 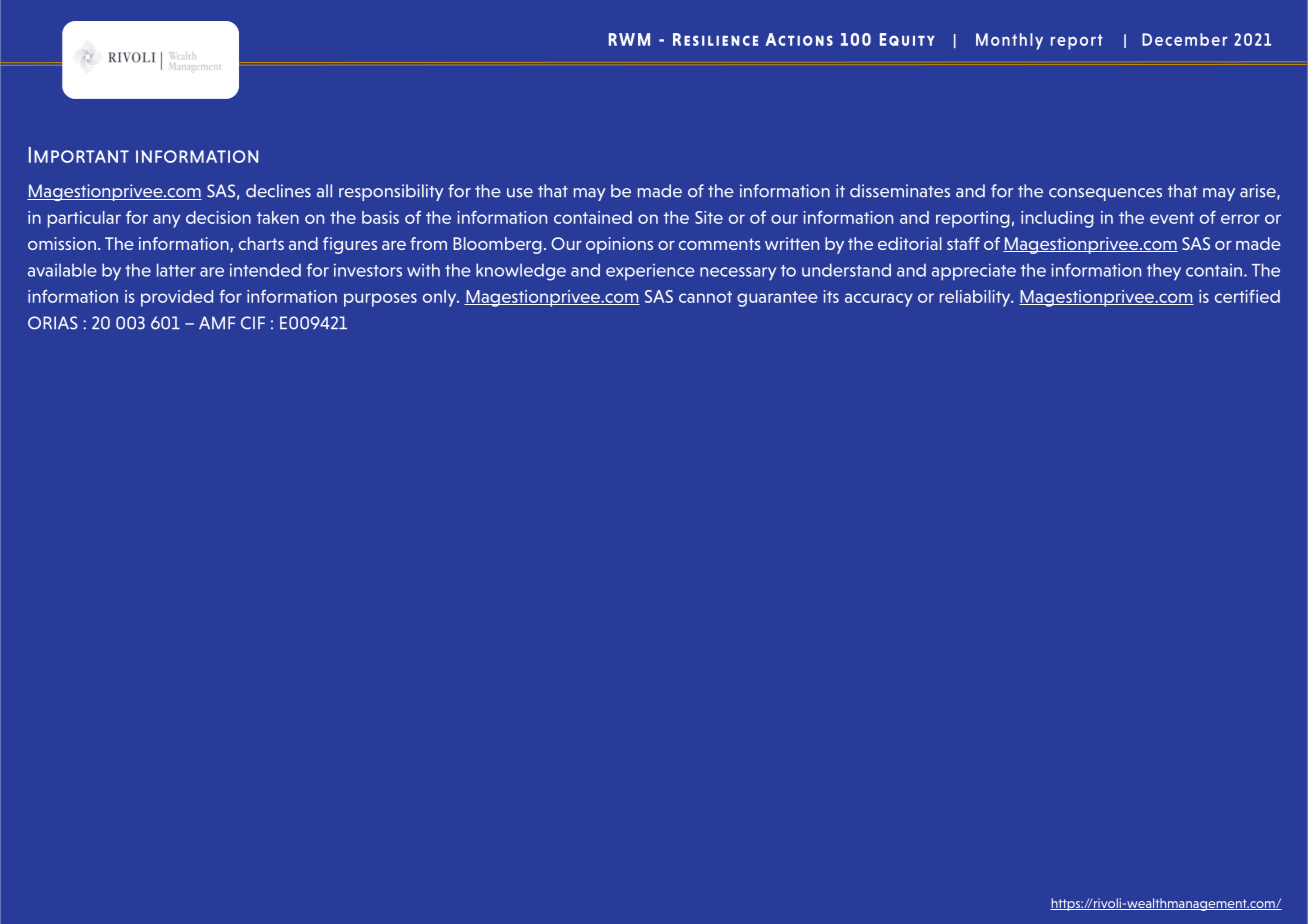 What do you see at coordinates (278, 191) in the screenshot?
I see `declines` at bounding box center [278, 191].
